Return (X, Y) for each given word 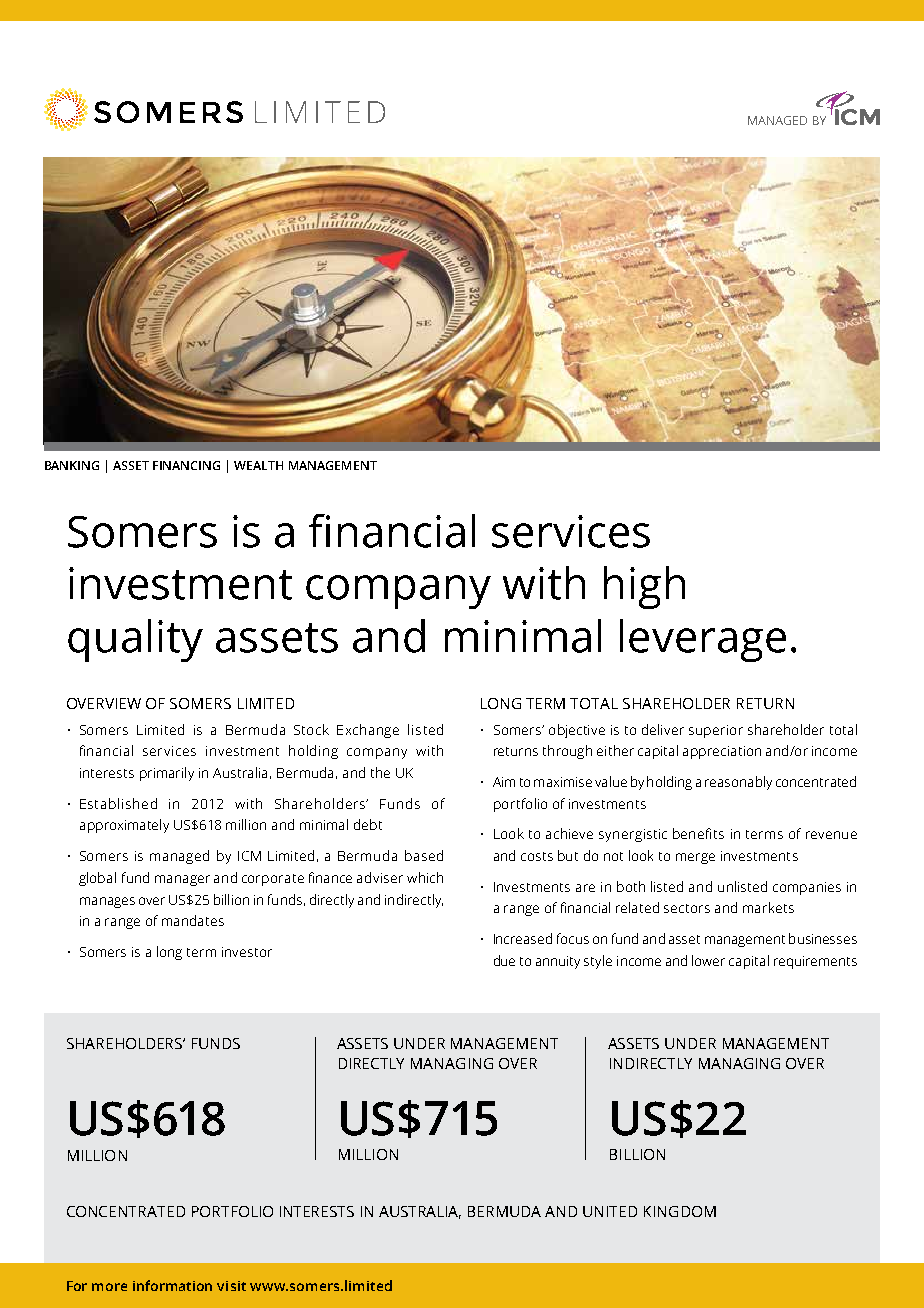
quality (135, 640)
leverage (703, 640)
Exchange (368, 731)
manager (182, 880)
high (644, 587)
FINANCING (186, 465)
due (504, 960)
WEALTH (258, 465)
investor (247, 952)
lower (708, 960)
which (425, 877)
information (172, 1285)
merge (695, 858)
